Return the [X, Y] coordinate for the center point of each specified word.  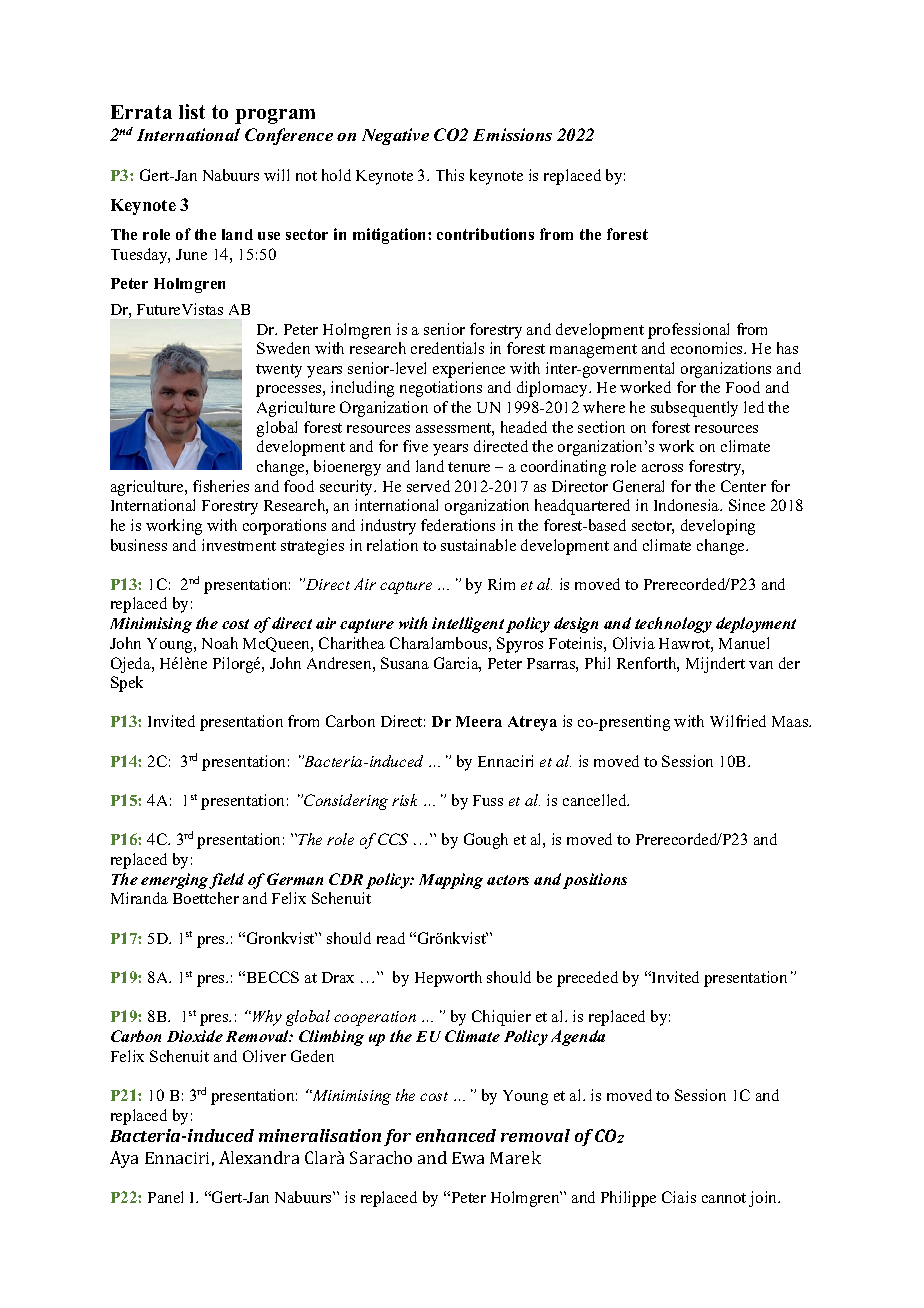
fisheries [221, 486]
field [226, 881]
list [192, 111]
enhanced [456, 1135]
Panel [165, 1197]
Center [743, 486]
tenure [469, 467]
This [450, 175]
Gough [486, 841]
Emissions [512, 134]
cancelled [596, 800]
